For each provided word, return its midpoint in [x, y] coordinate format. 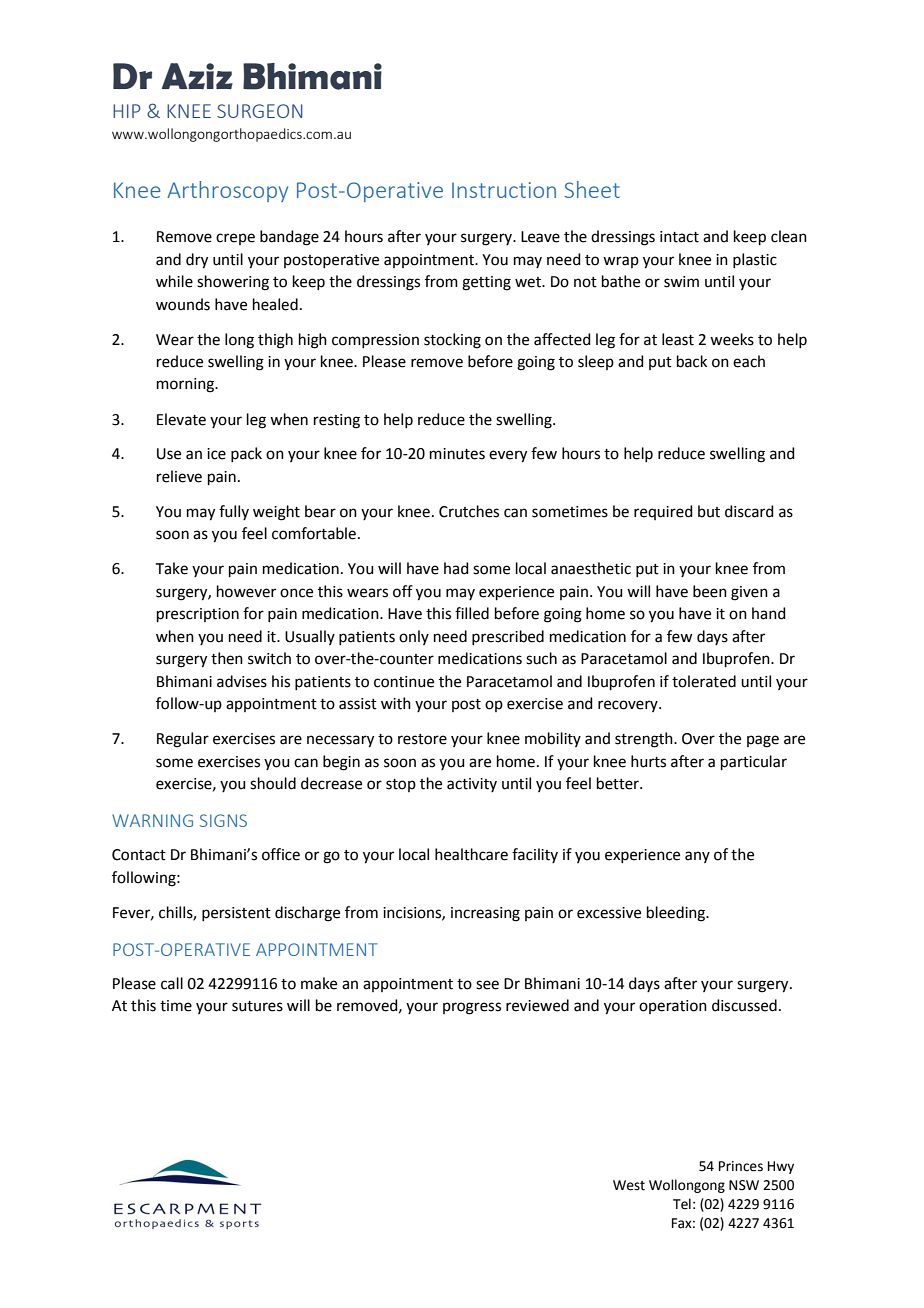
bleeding [677, 914]
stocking [452, 341]
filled [472, 613]
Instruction [504, 190]
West [629, 1185]
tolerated [704, 681]
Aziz [197, 76]
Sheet [592, 189]
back [692, 361]
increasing [485, 914]
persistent [236, 914]
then [227, 658]
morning [186, 385]
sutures [257, 1006]
